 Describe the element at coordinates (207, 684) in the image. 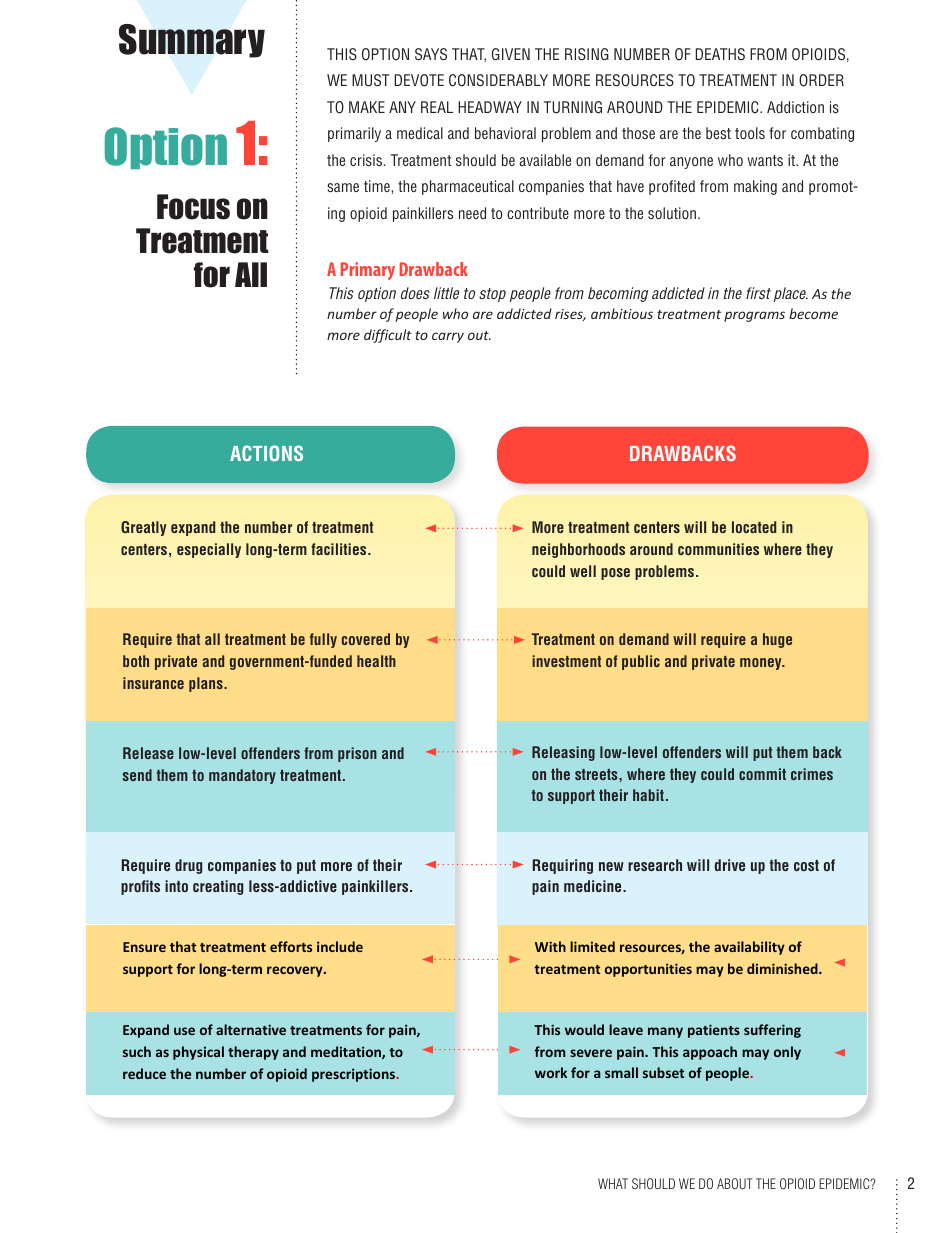

I see `plans` at that location.
